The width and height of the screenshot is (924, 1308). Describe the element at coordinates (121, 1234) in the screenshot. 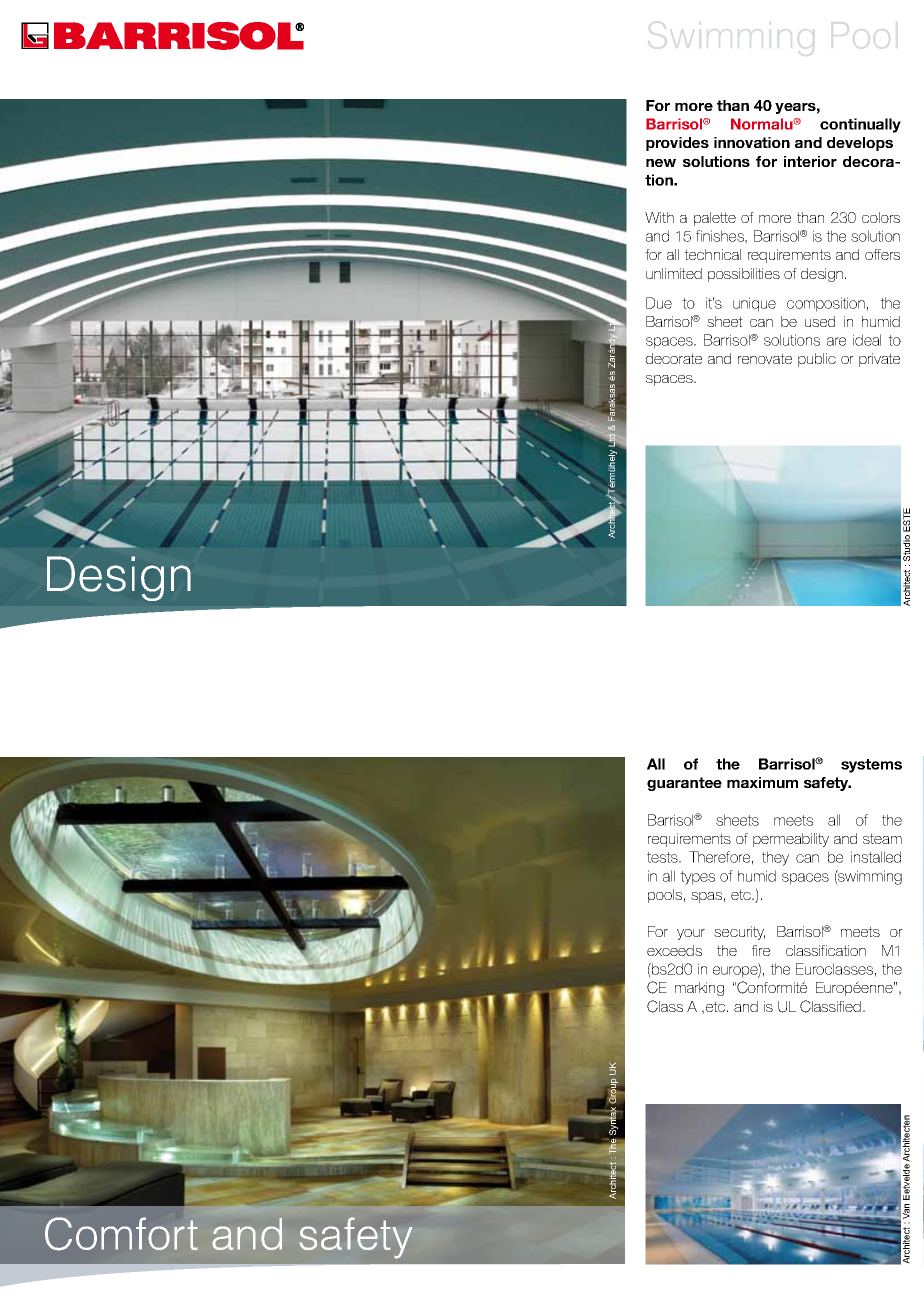

I see `Comfort` at that location.
